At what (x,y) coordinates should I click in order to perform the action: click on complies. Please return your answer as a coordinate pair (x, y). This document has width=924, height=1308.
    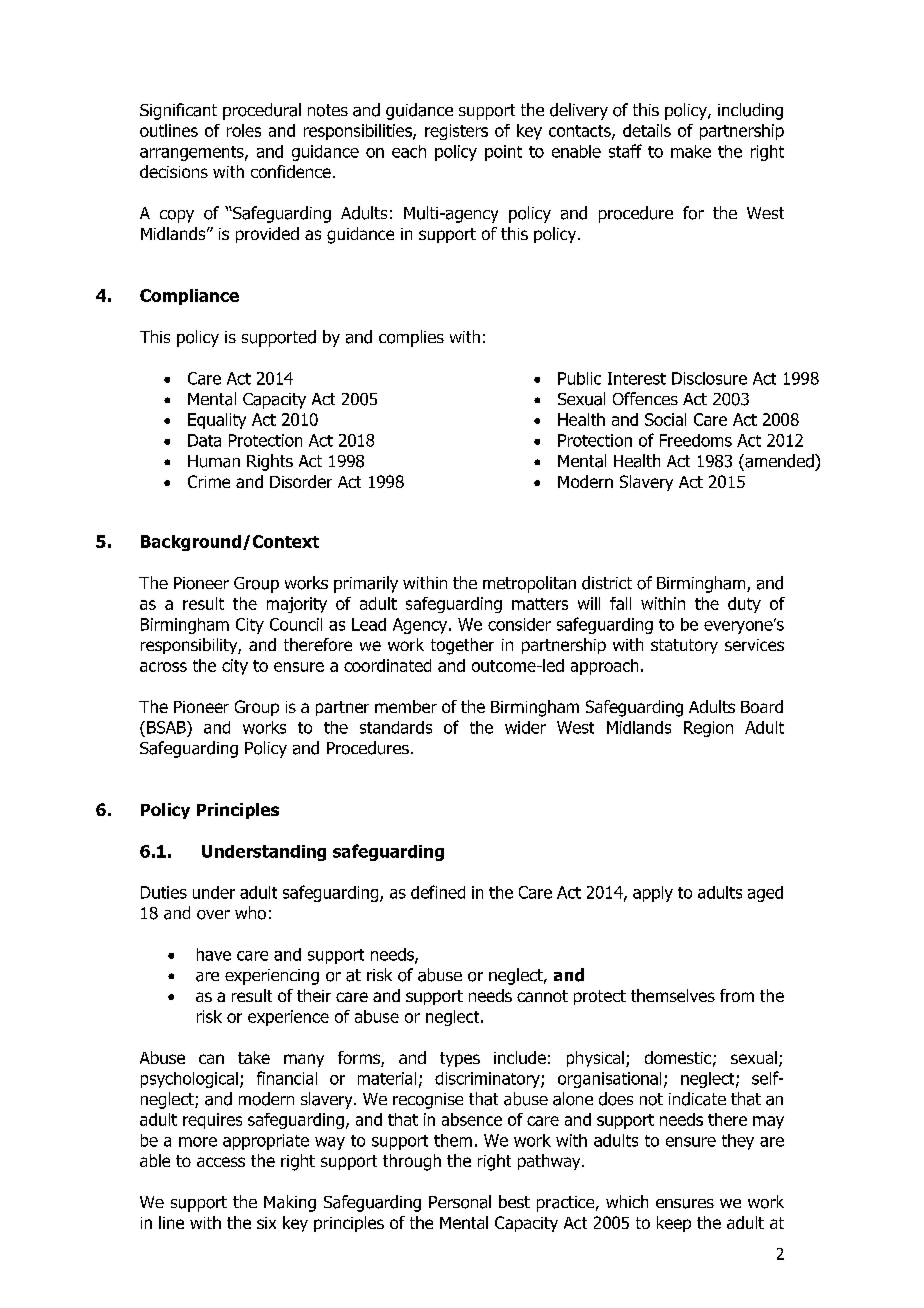
    Looking at the image, I should click on (411, 338).
